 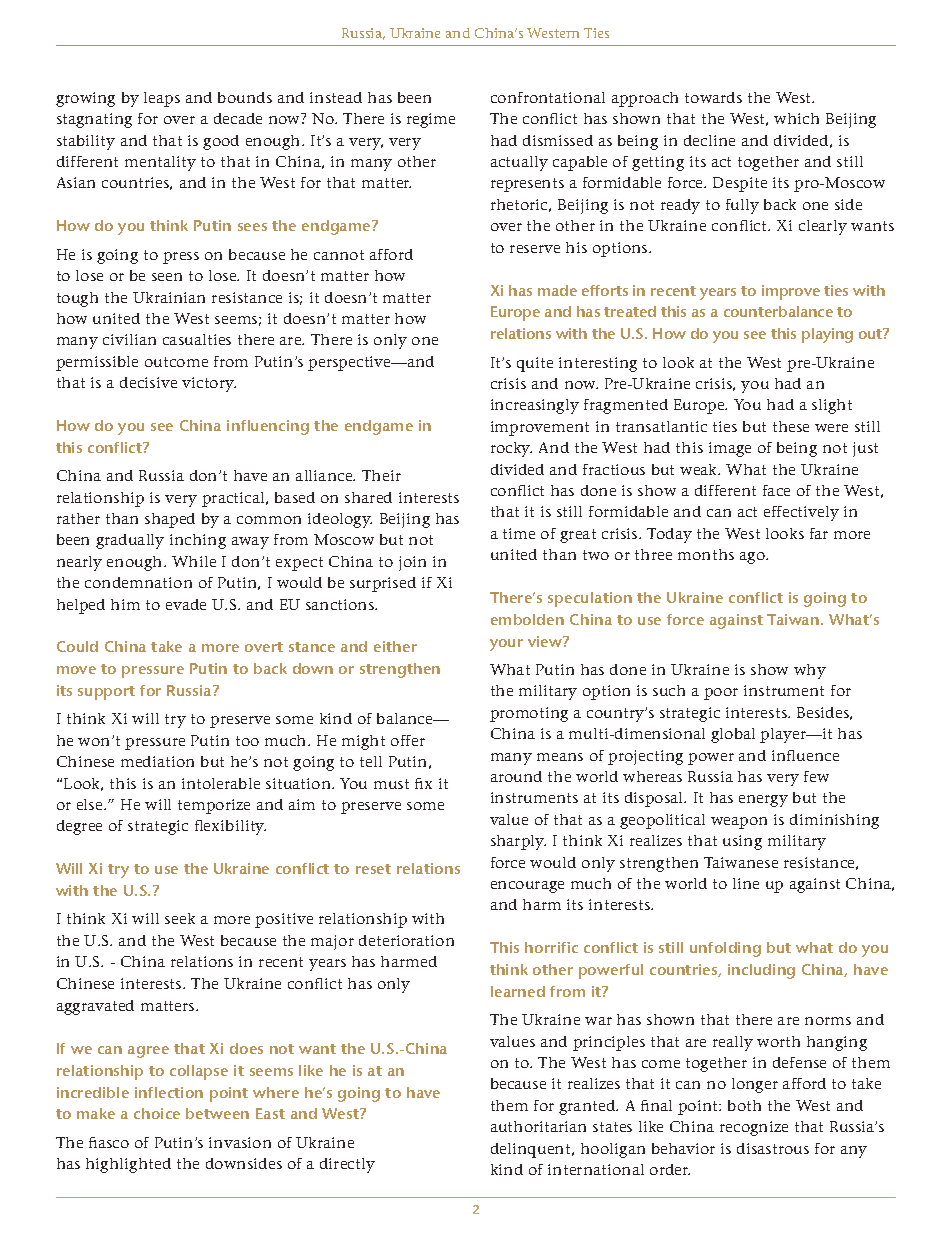 What do you see at coordinates (742, 842) in the screenshot?
I see `using` at bounding box center [742, 842].
